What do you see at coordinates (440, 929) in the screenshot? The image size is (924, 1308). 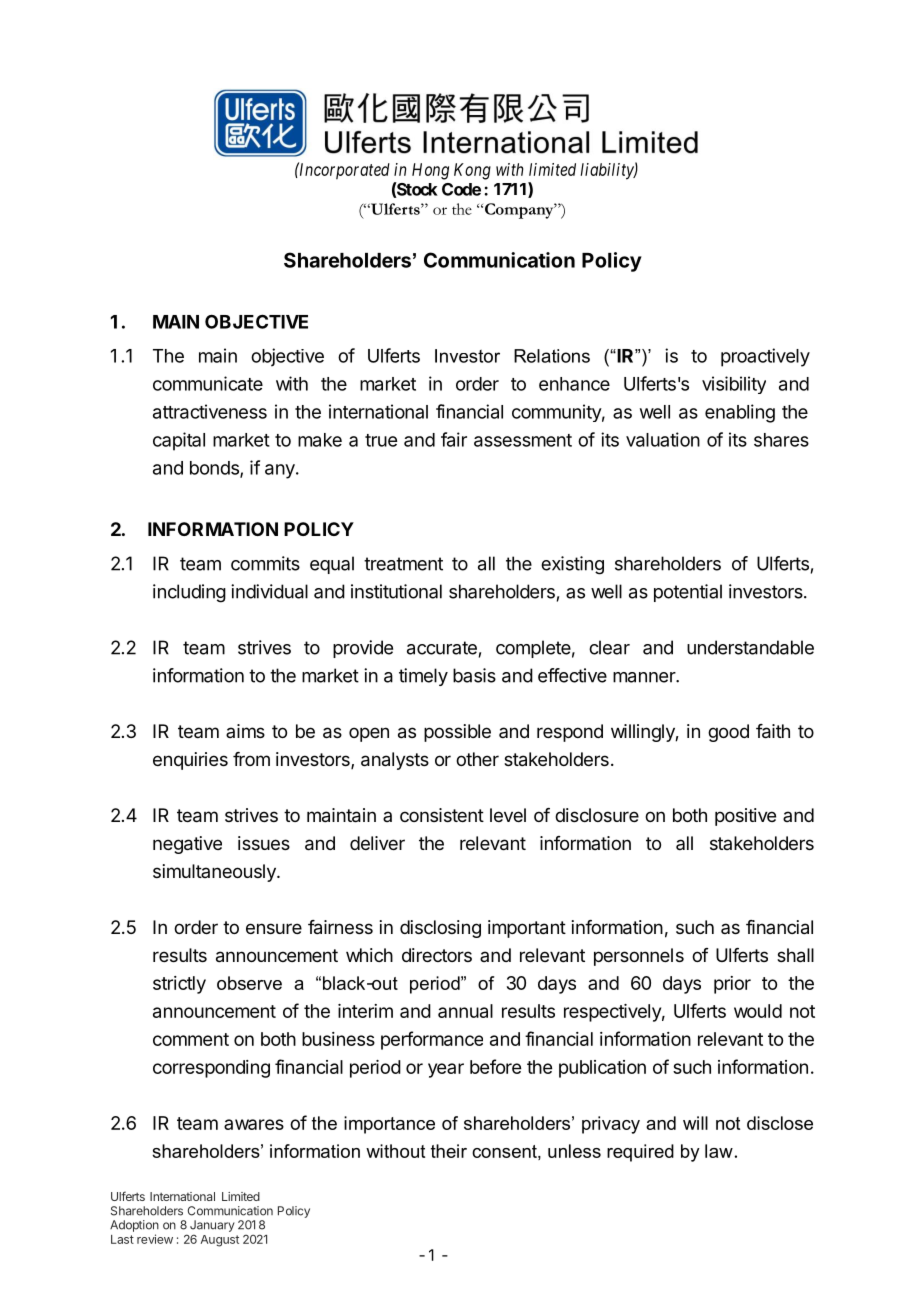 I see `disclosing` at bounding box center [440, 929].
